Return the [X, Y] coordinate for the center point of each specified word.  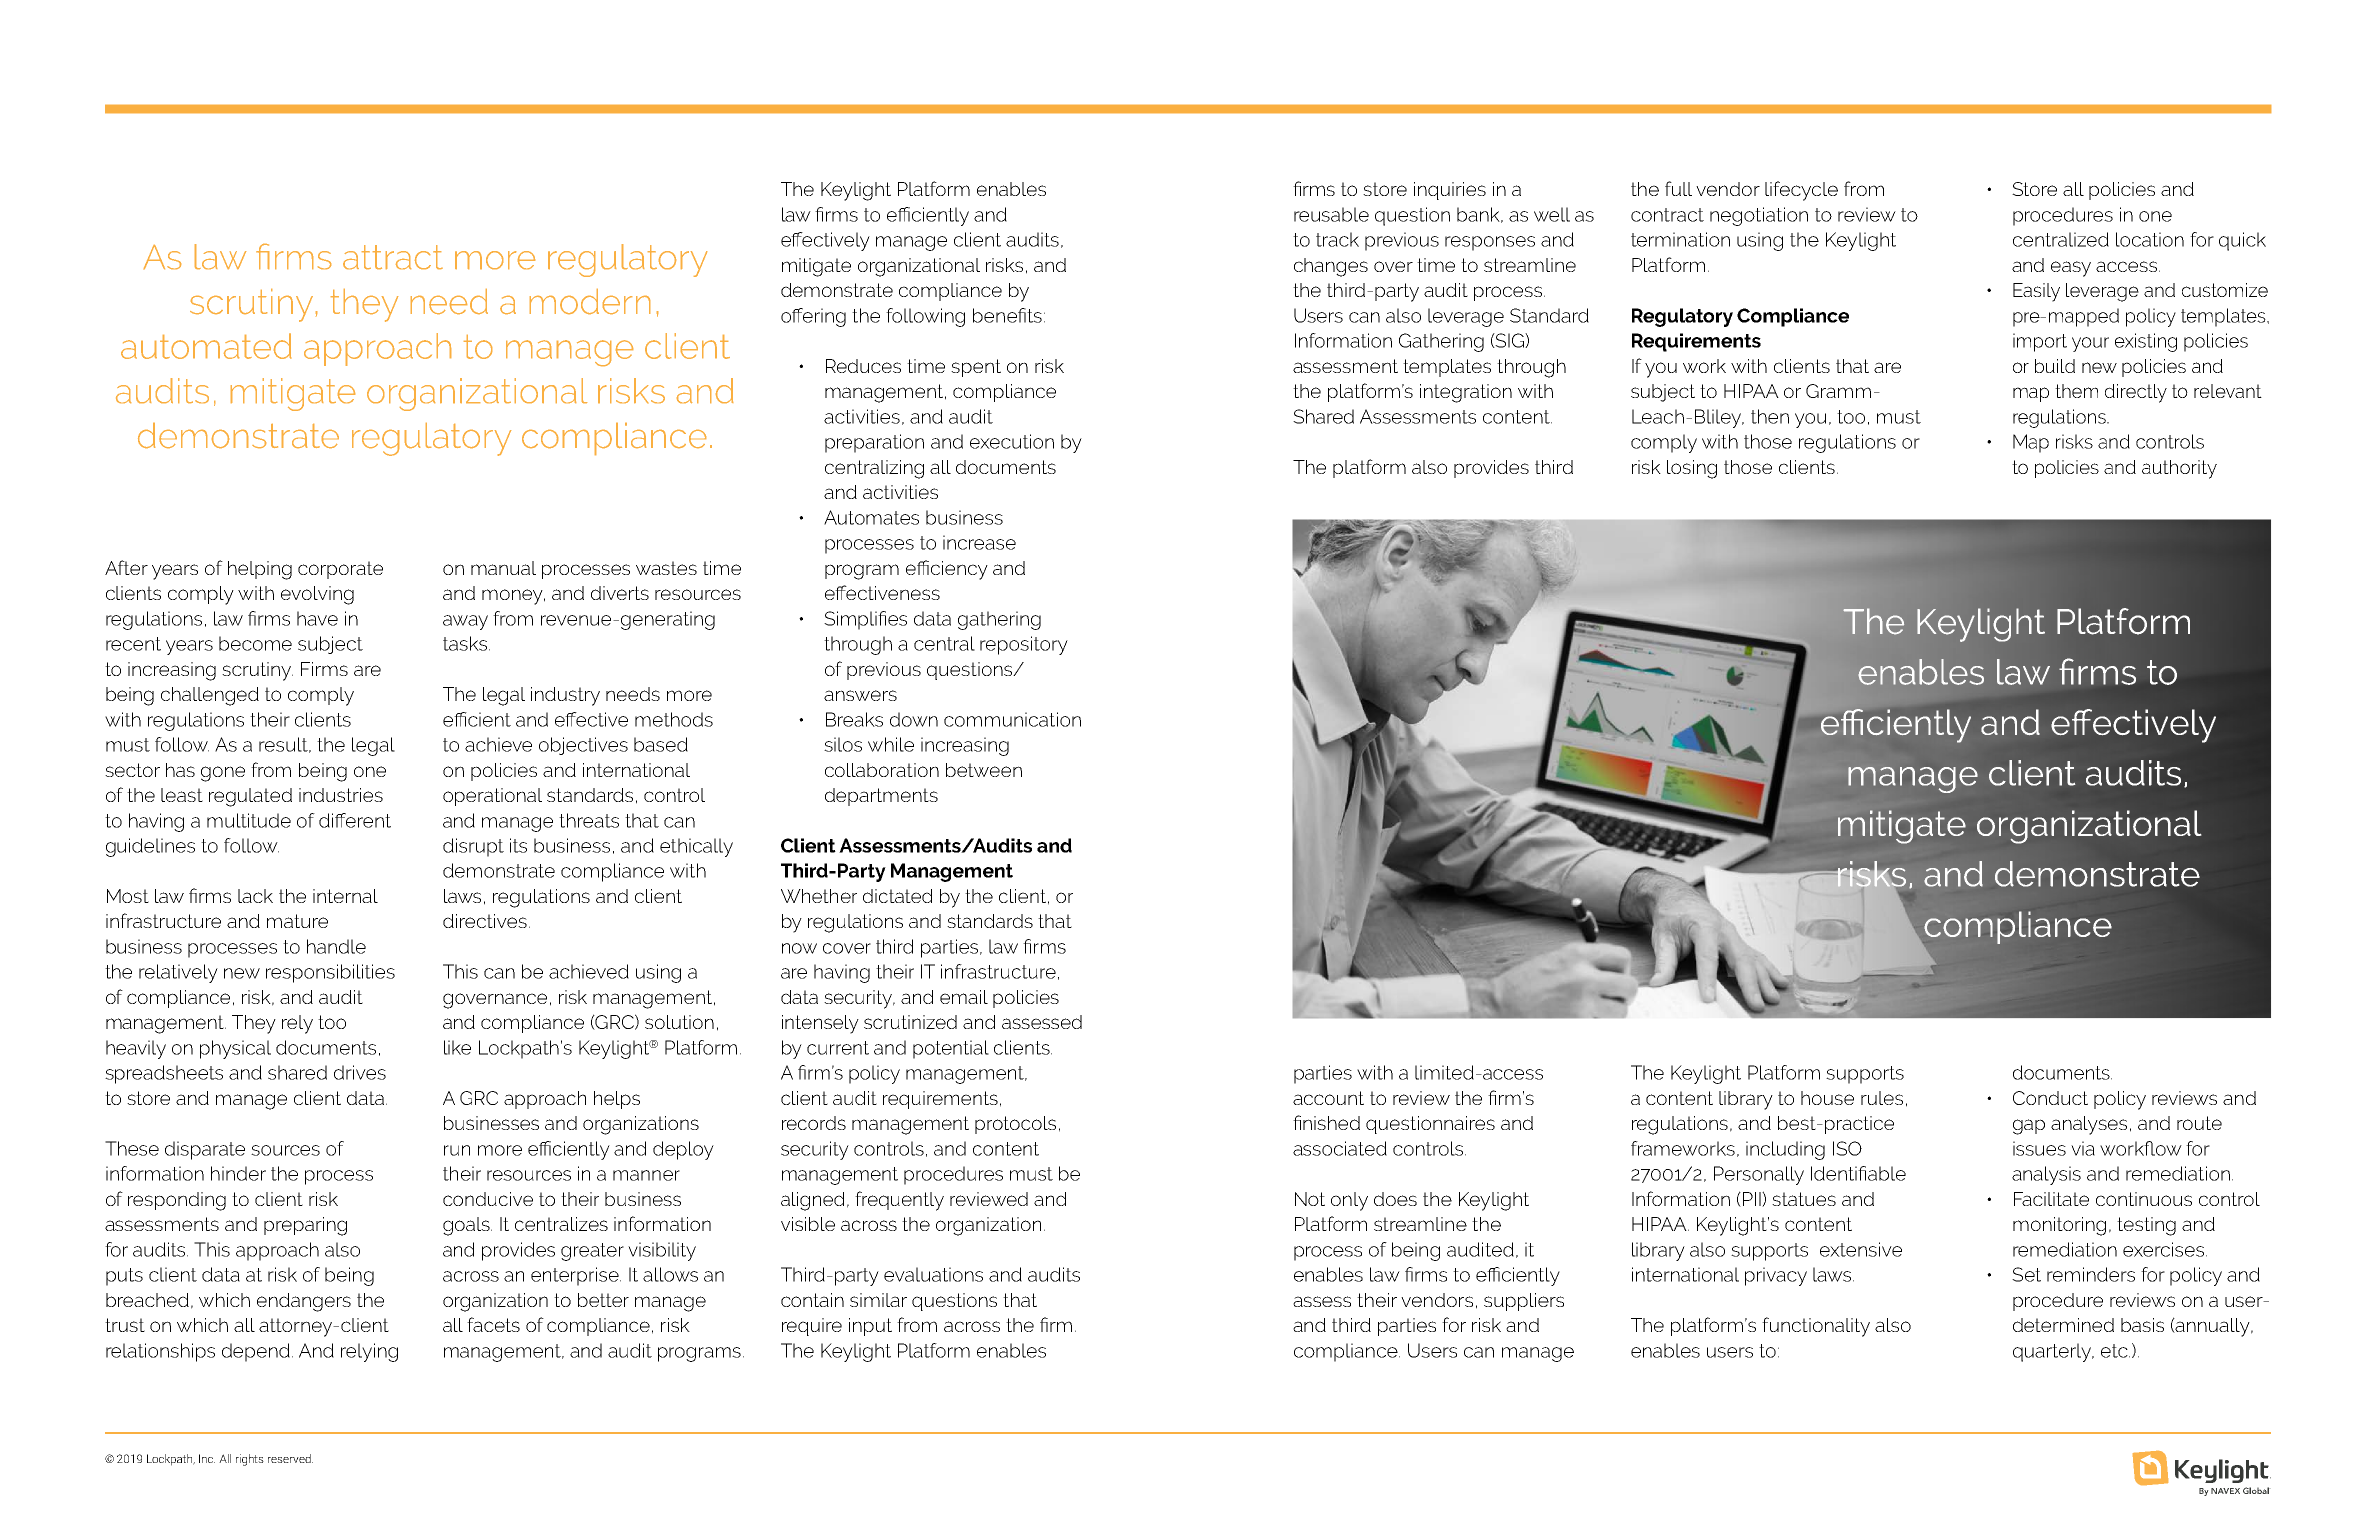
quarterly [2053, 1352]
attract [393, 257]
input [870, 1327]
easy [2071, 269]
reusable [1331, 214]
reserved [290, 1458]
